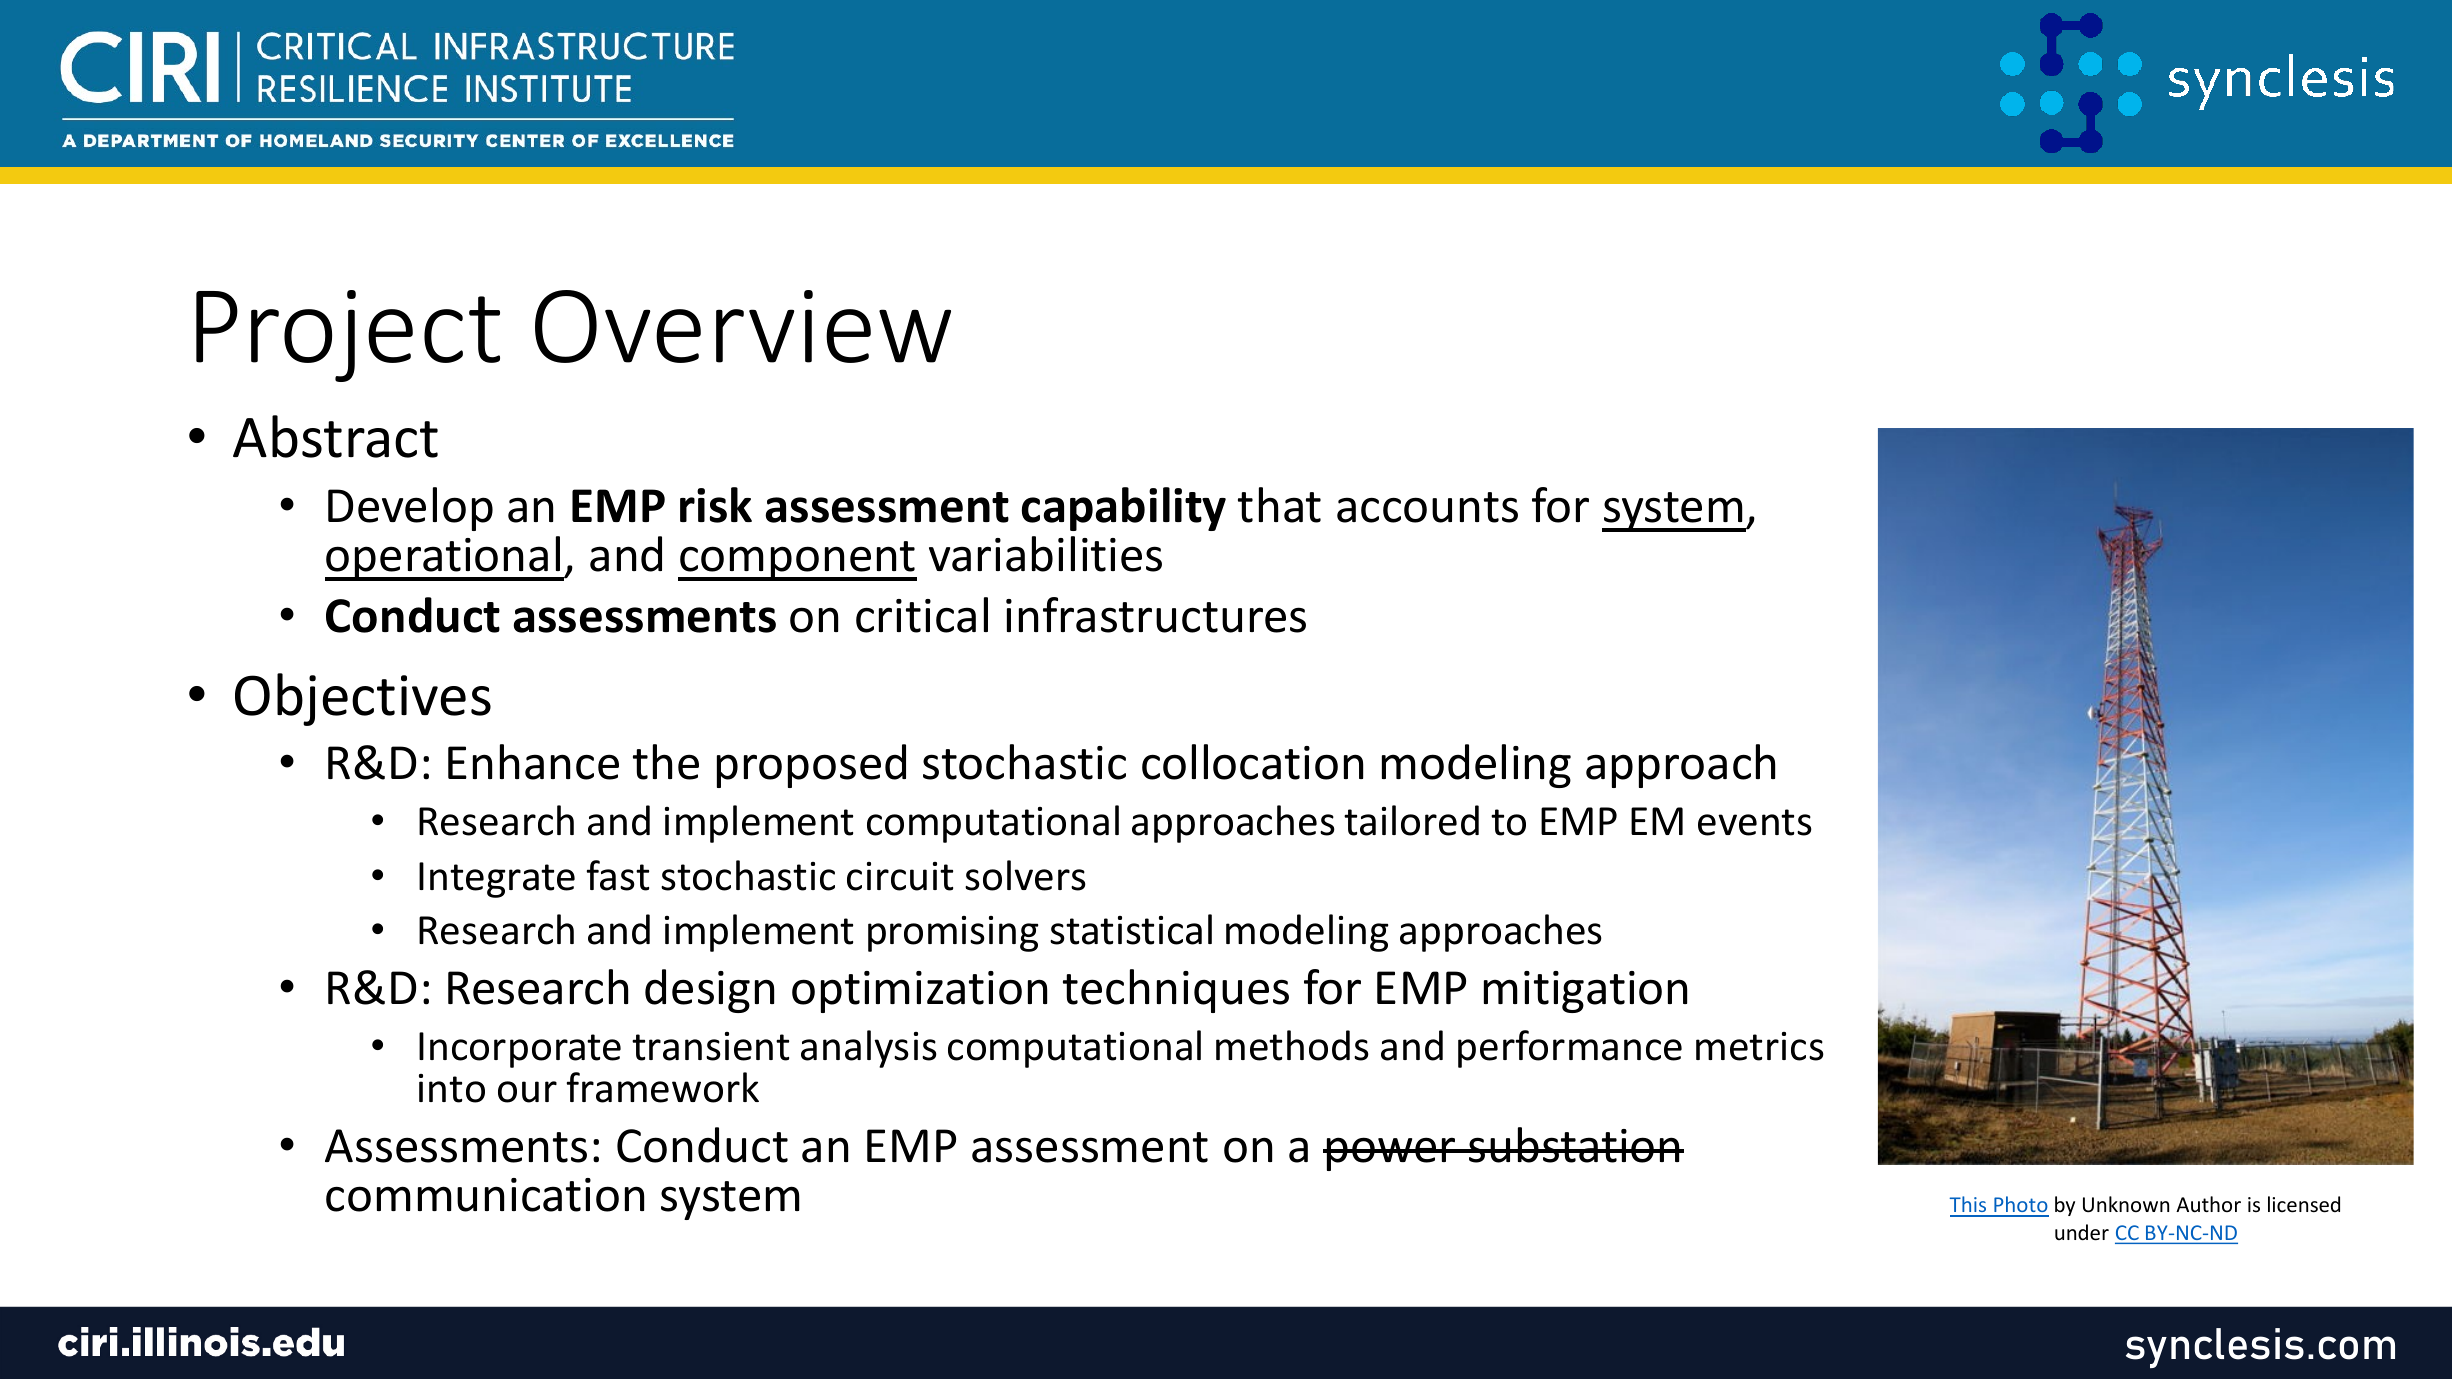 The width and height of the screenshot is (2452, 1379). Describe the element at coordinates (363, 699) in the screenshot. I see `Objectives` at that location.
